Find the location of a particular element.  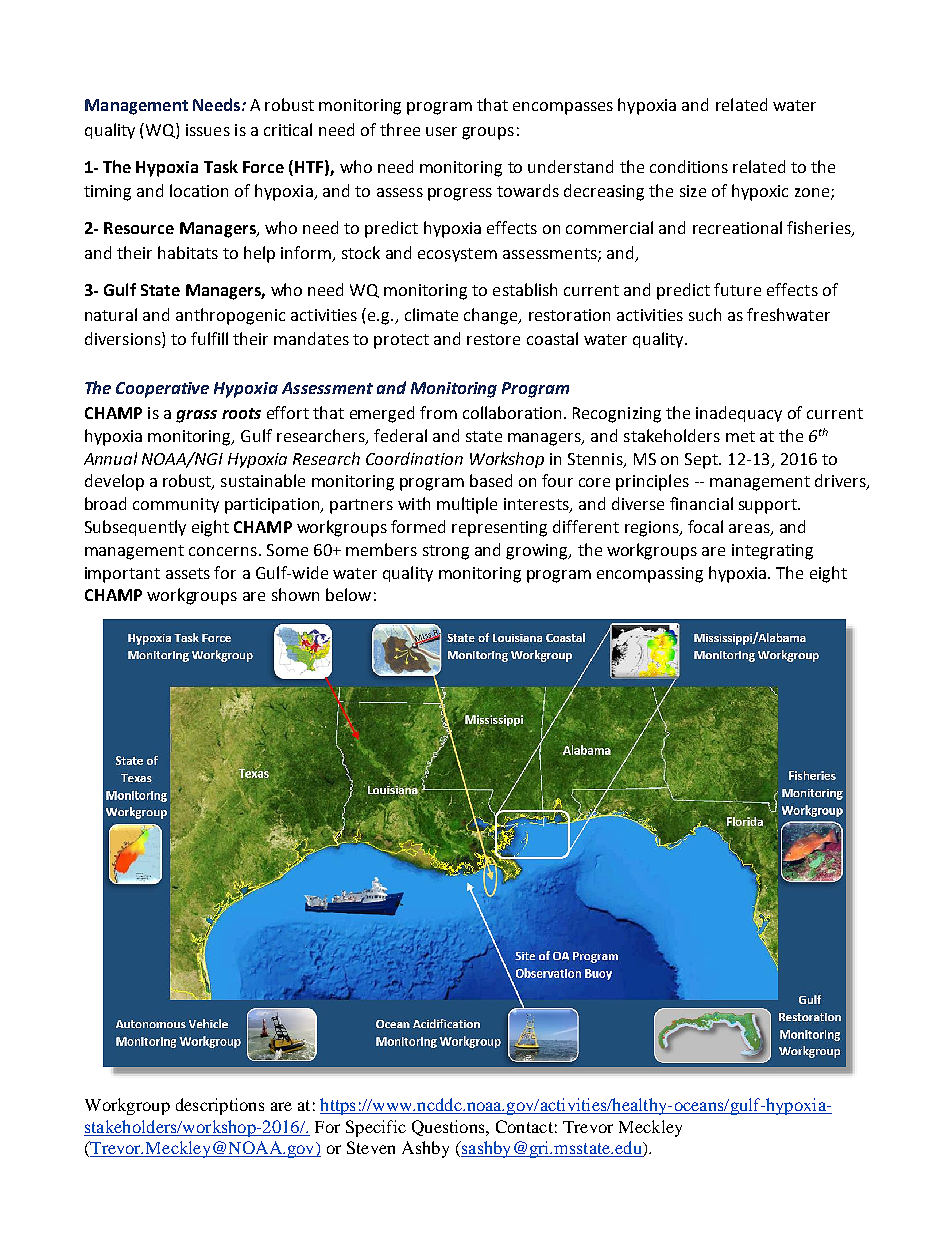

conditions is located at coordinates (689, 166).
